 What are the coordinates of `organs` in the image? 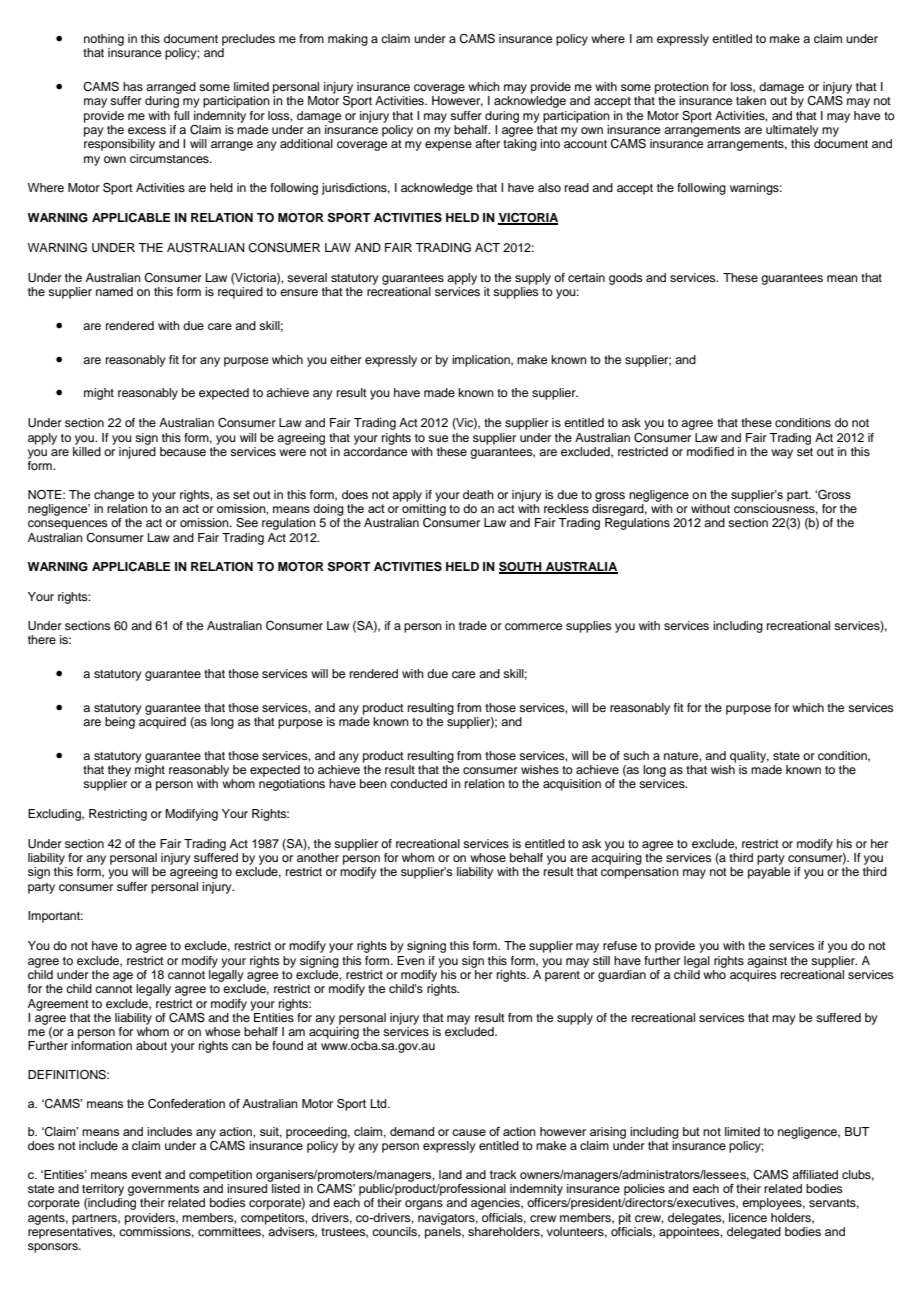 It's located at (424, 1205).
